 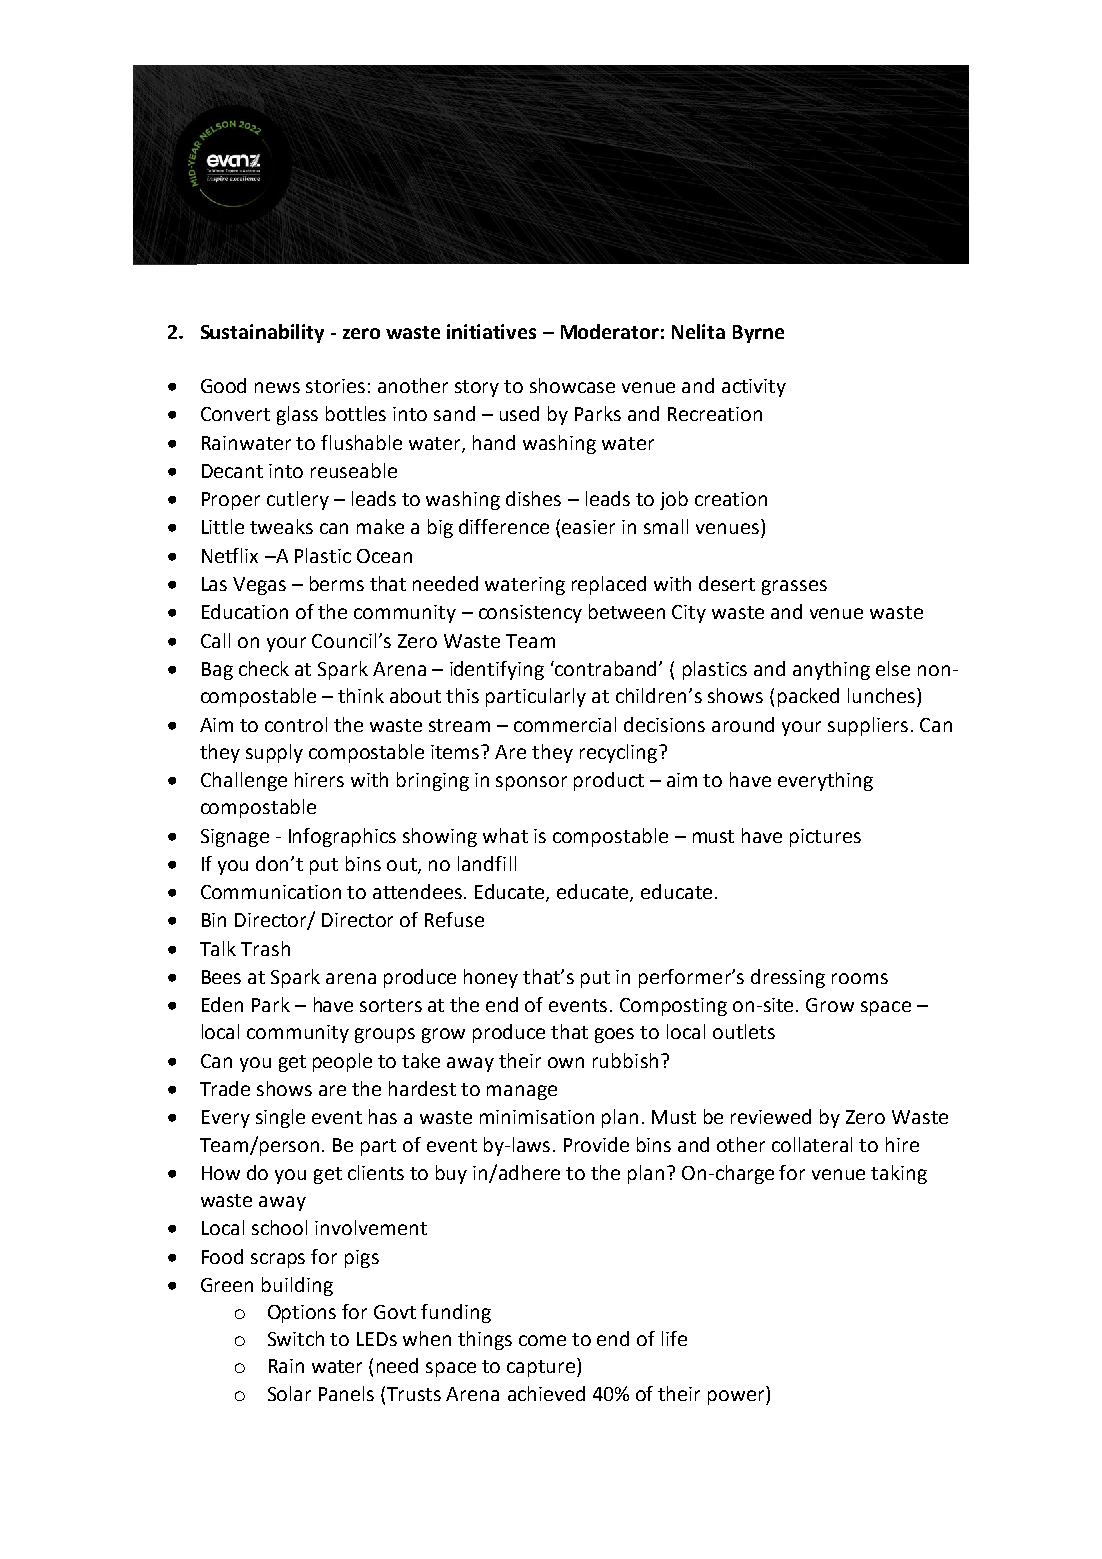 What do you see at coordinates (572, 385) in the document?
I see `showcase` at bounding box center [572, 385].
